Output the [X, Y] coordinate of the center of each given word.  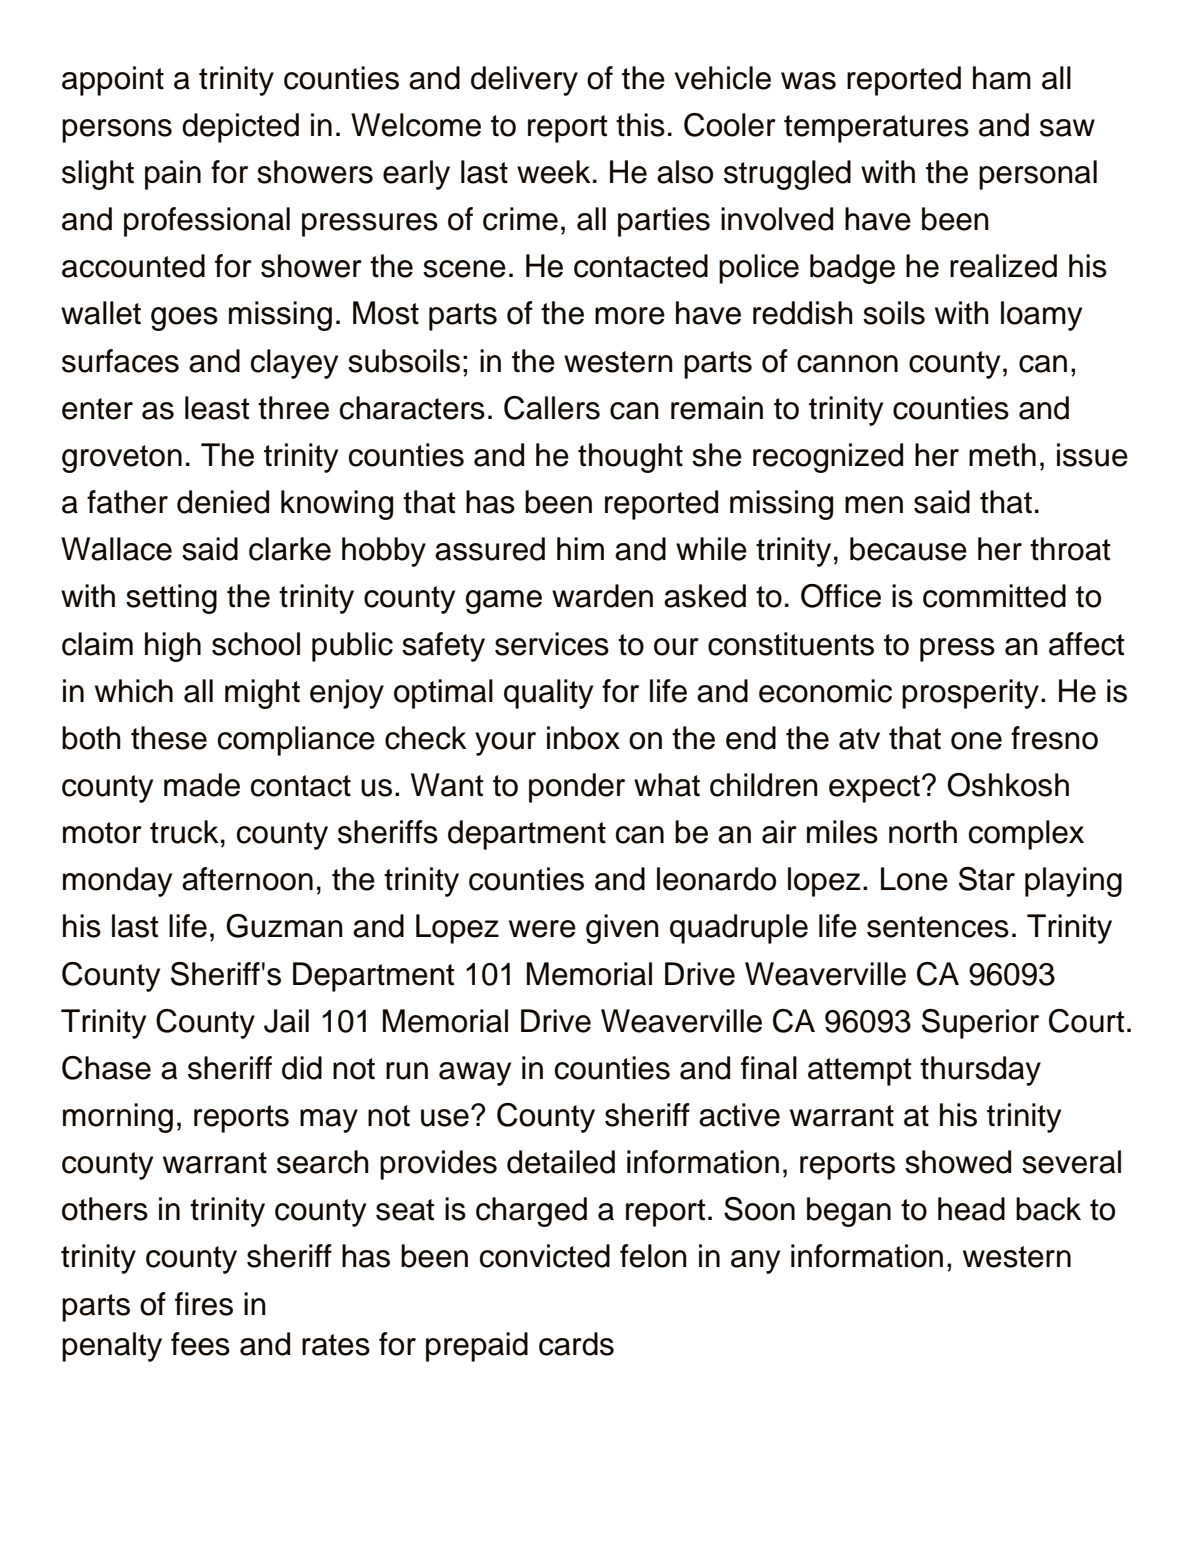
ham [1002, 78]
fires [204, 1304]
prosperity [970, 694]
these [169, 738]
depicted [240, 128]
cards [576, 1344]
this [640, 125]
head [971, 1209]
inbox [583, 738]
